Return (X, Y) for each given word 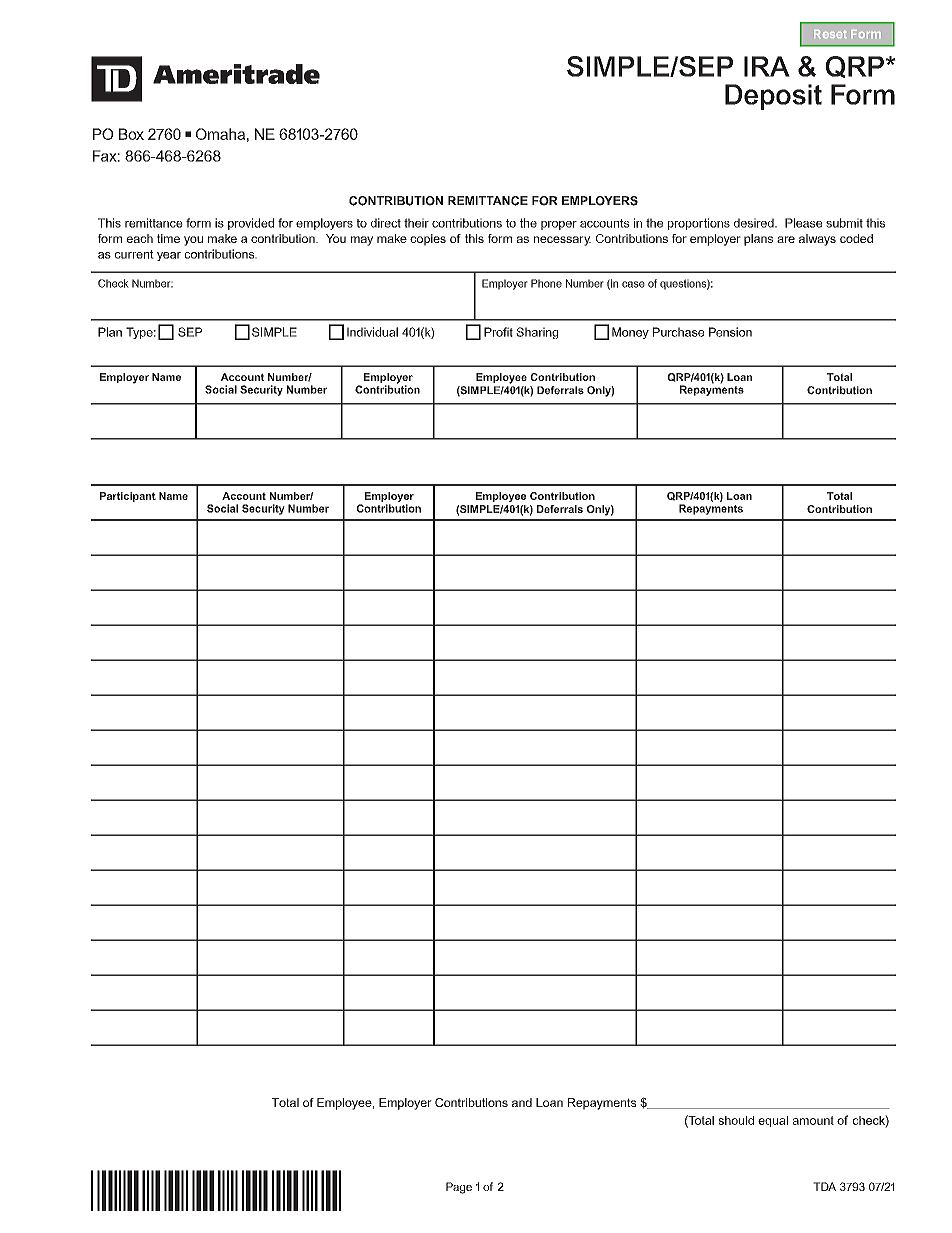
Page (459, 1188)
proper (559, 225)
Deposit (773, 97)
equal (773, 1121)
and (522, 1102)
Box (131, 134)
